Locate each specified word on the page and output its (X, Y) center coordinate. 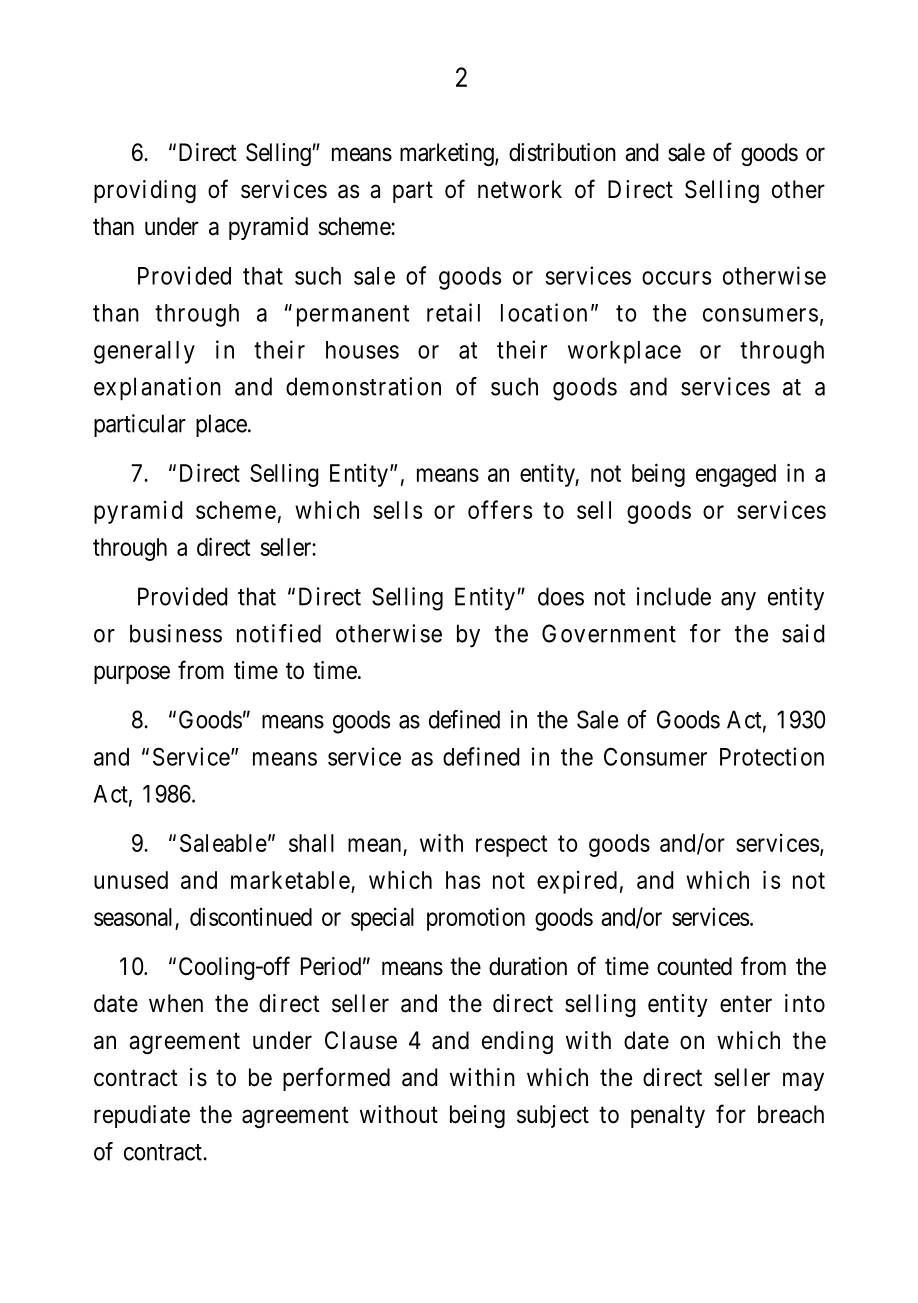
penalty (668, 1116)
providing (145, 191)
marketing (448, 154)
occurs (676, 278)
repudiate (142, 1116)
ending (517, 1042)
